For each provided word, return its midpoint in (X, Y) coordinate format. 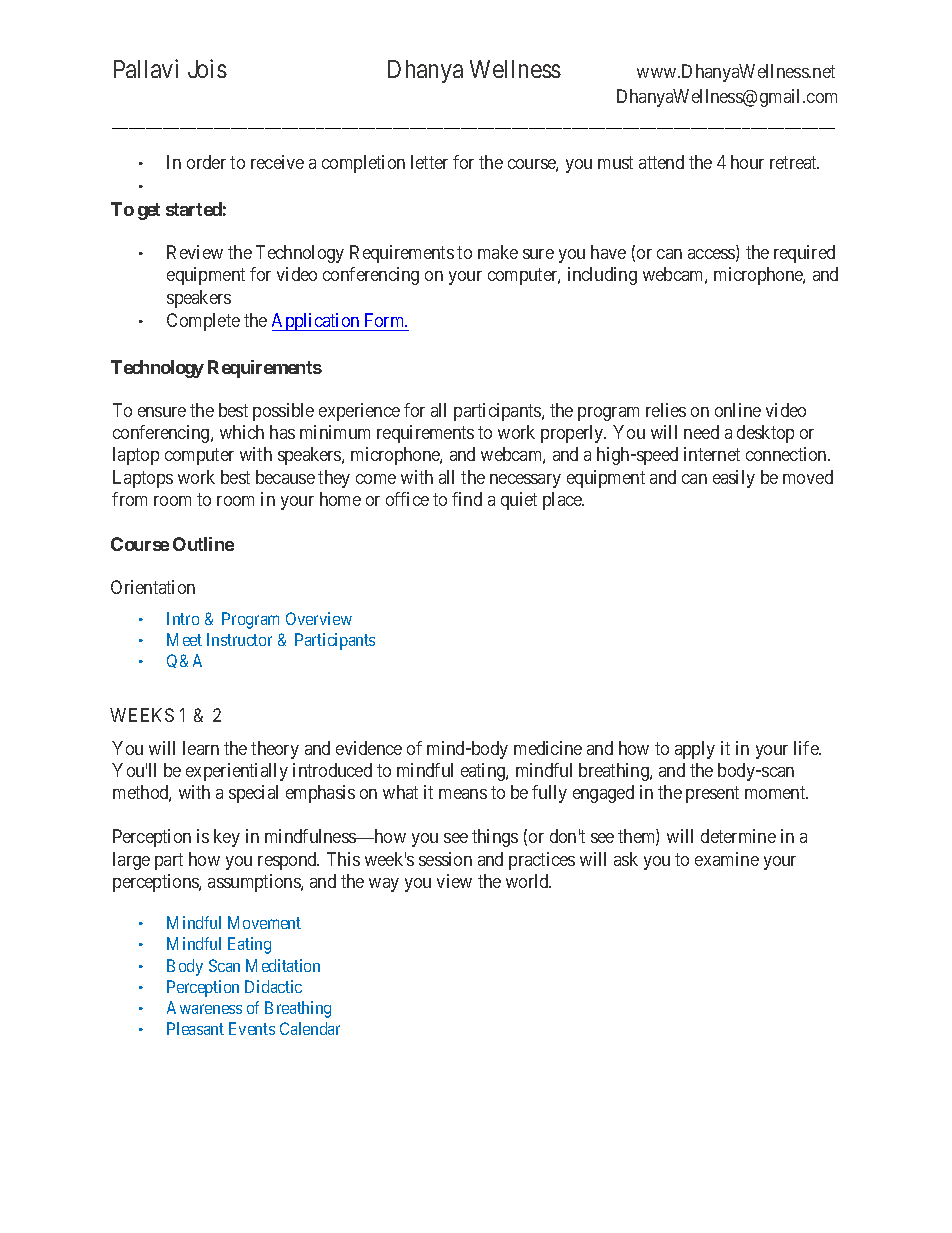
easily (734, 479)
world (528, 881)
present (712, 794)
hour (747, 162)
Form (386, 320)
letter (429, 162)
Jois (207, 68)
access (712, 255)
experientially (237, 772)
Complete (203, 322)
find (467, 499)
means (463, 794)
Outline (203, 544)
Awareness (204, 1007)
